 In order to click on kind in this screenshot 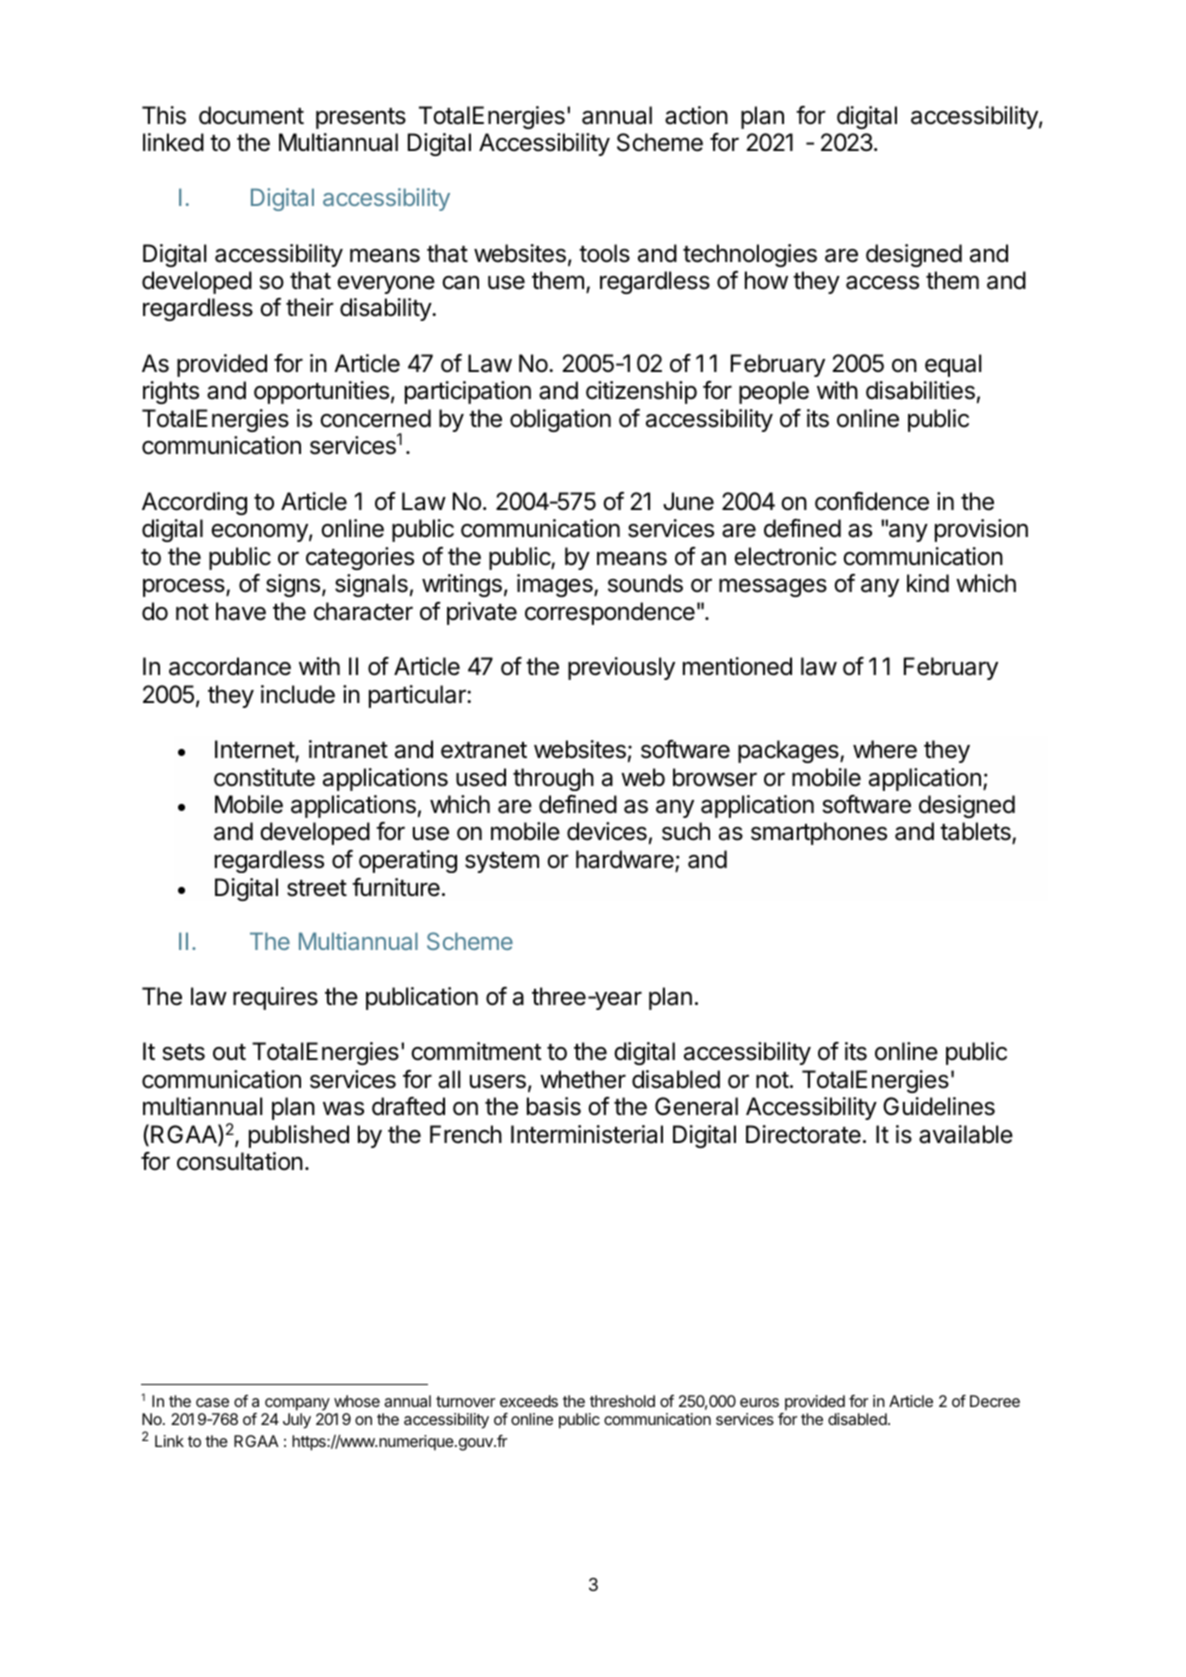, I will do `click(928, 583)`.
